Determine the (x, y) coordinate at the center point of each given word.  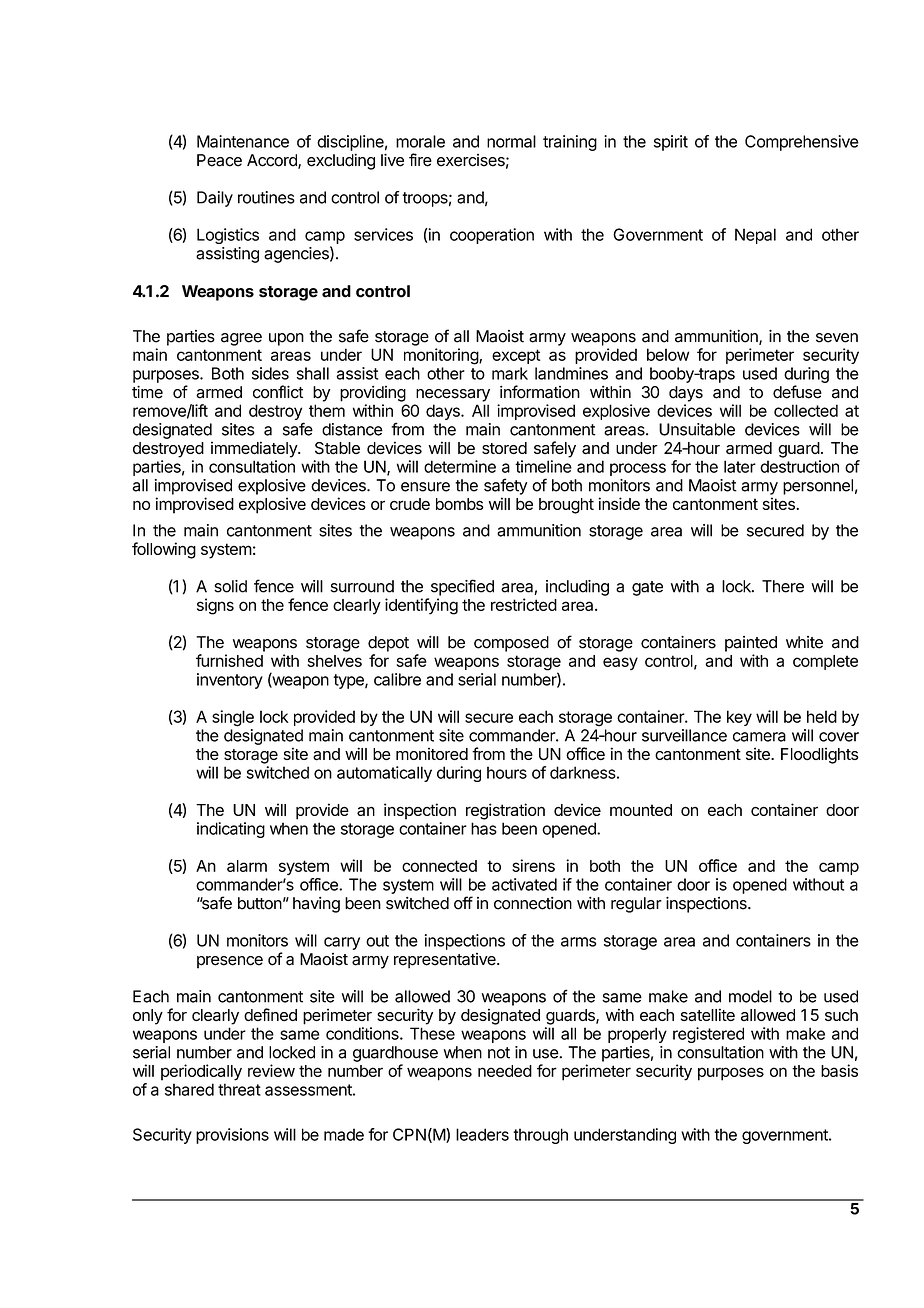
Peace (219, 160)
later (740, 466)
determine (460, 466)
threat (239, 1089)
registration (505, 811)
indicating (231, 830)
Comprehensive (802, 143)
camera (759, 737)
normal (511, 141)
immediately (255, 449)
